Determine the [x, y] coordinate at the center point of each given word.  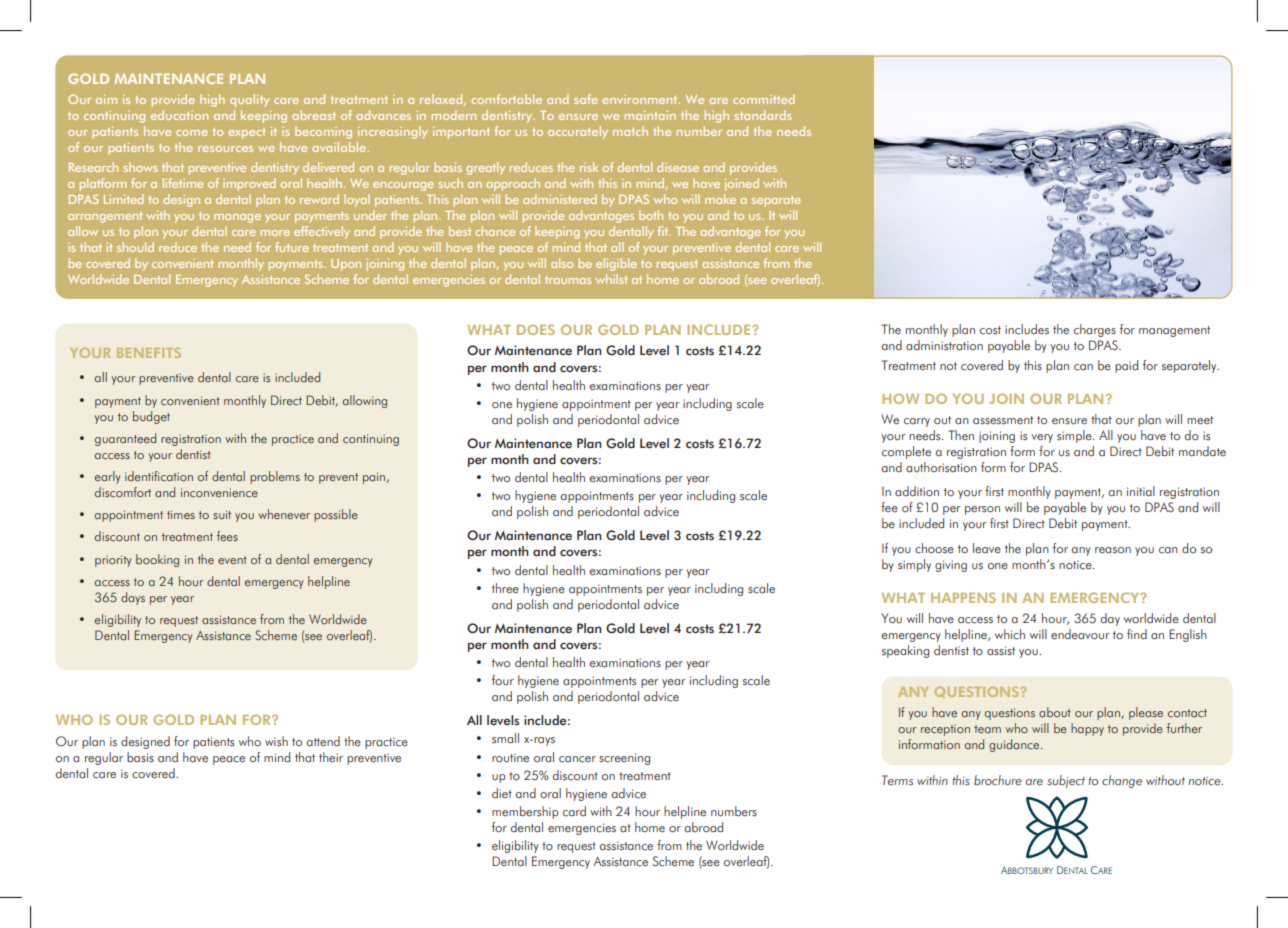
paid [1126, 366]
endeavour [1080, 634]
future [292, 247]
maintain [650, 115]
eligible [616, 264]
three [505, 588]
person [982, 510]
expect [247, 133]
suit [222, 514]
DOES [536, 329]
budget [151, 417]
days [133, 598]
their [331, 757]
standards [763, 115]
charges [1095, 330]
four [503, 680]
